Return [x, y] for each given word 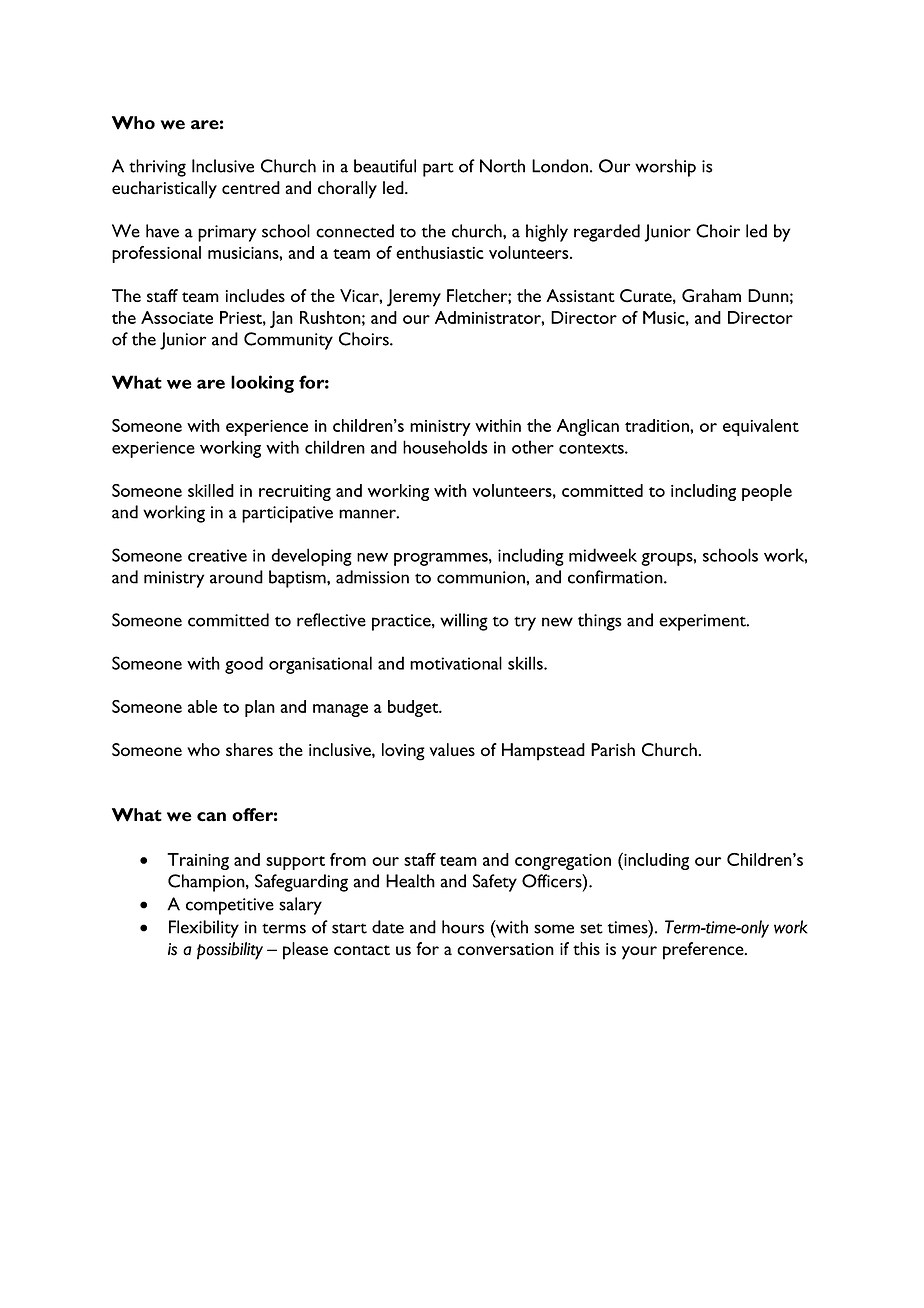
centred [251, 188]
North [502, 166]
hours [463, 927]
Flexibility [204, 929]
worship [665, 168]
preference [704, 951]
